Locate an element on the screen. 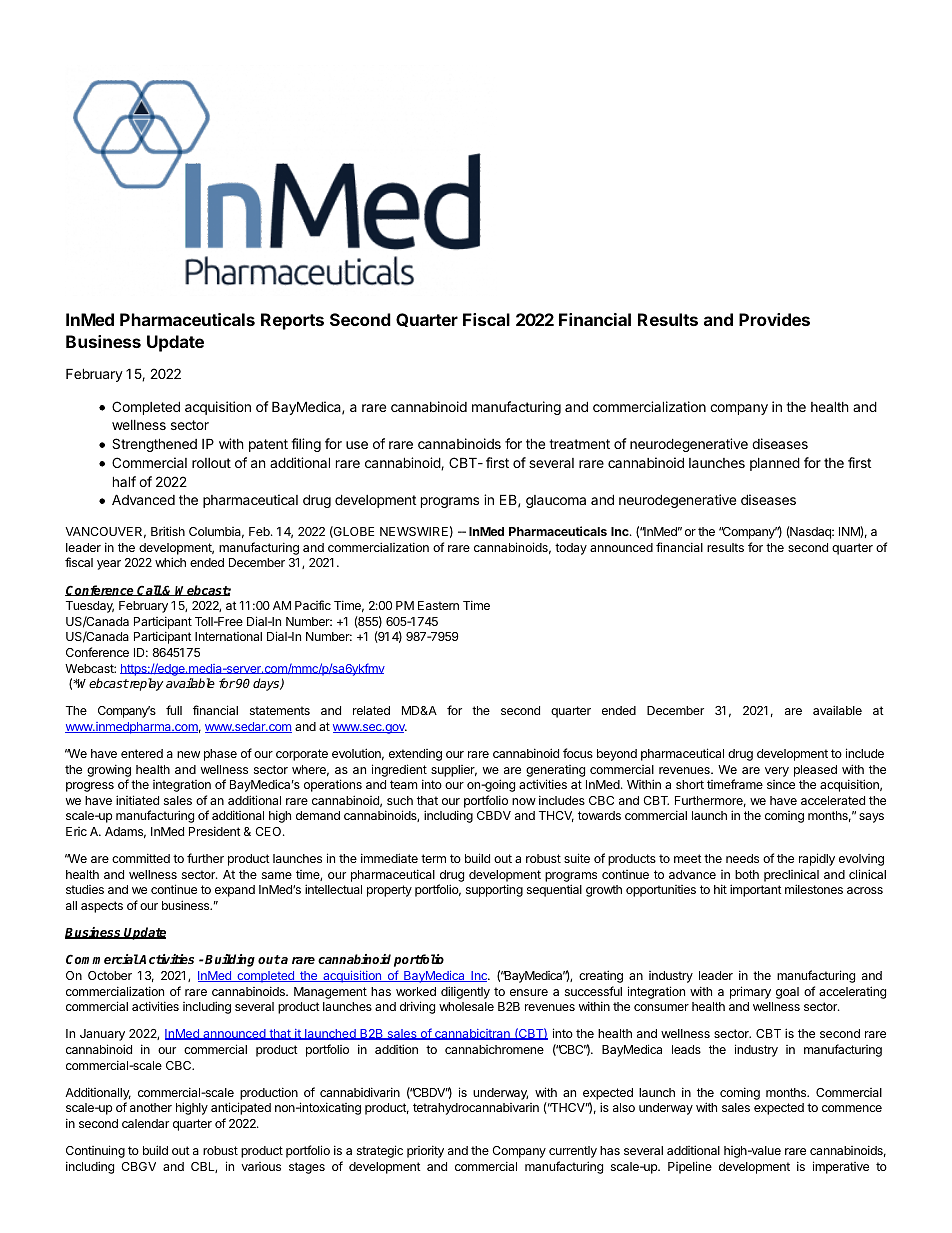 The height and width of the screenshot is (1233, 952). Reports is located at coordinates (292, 321).
